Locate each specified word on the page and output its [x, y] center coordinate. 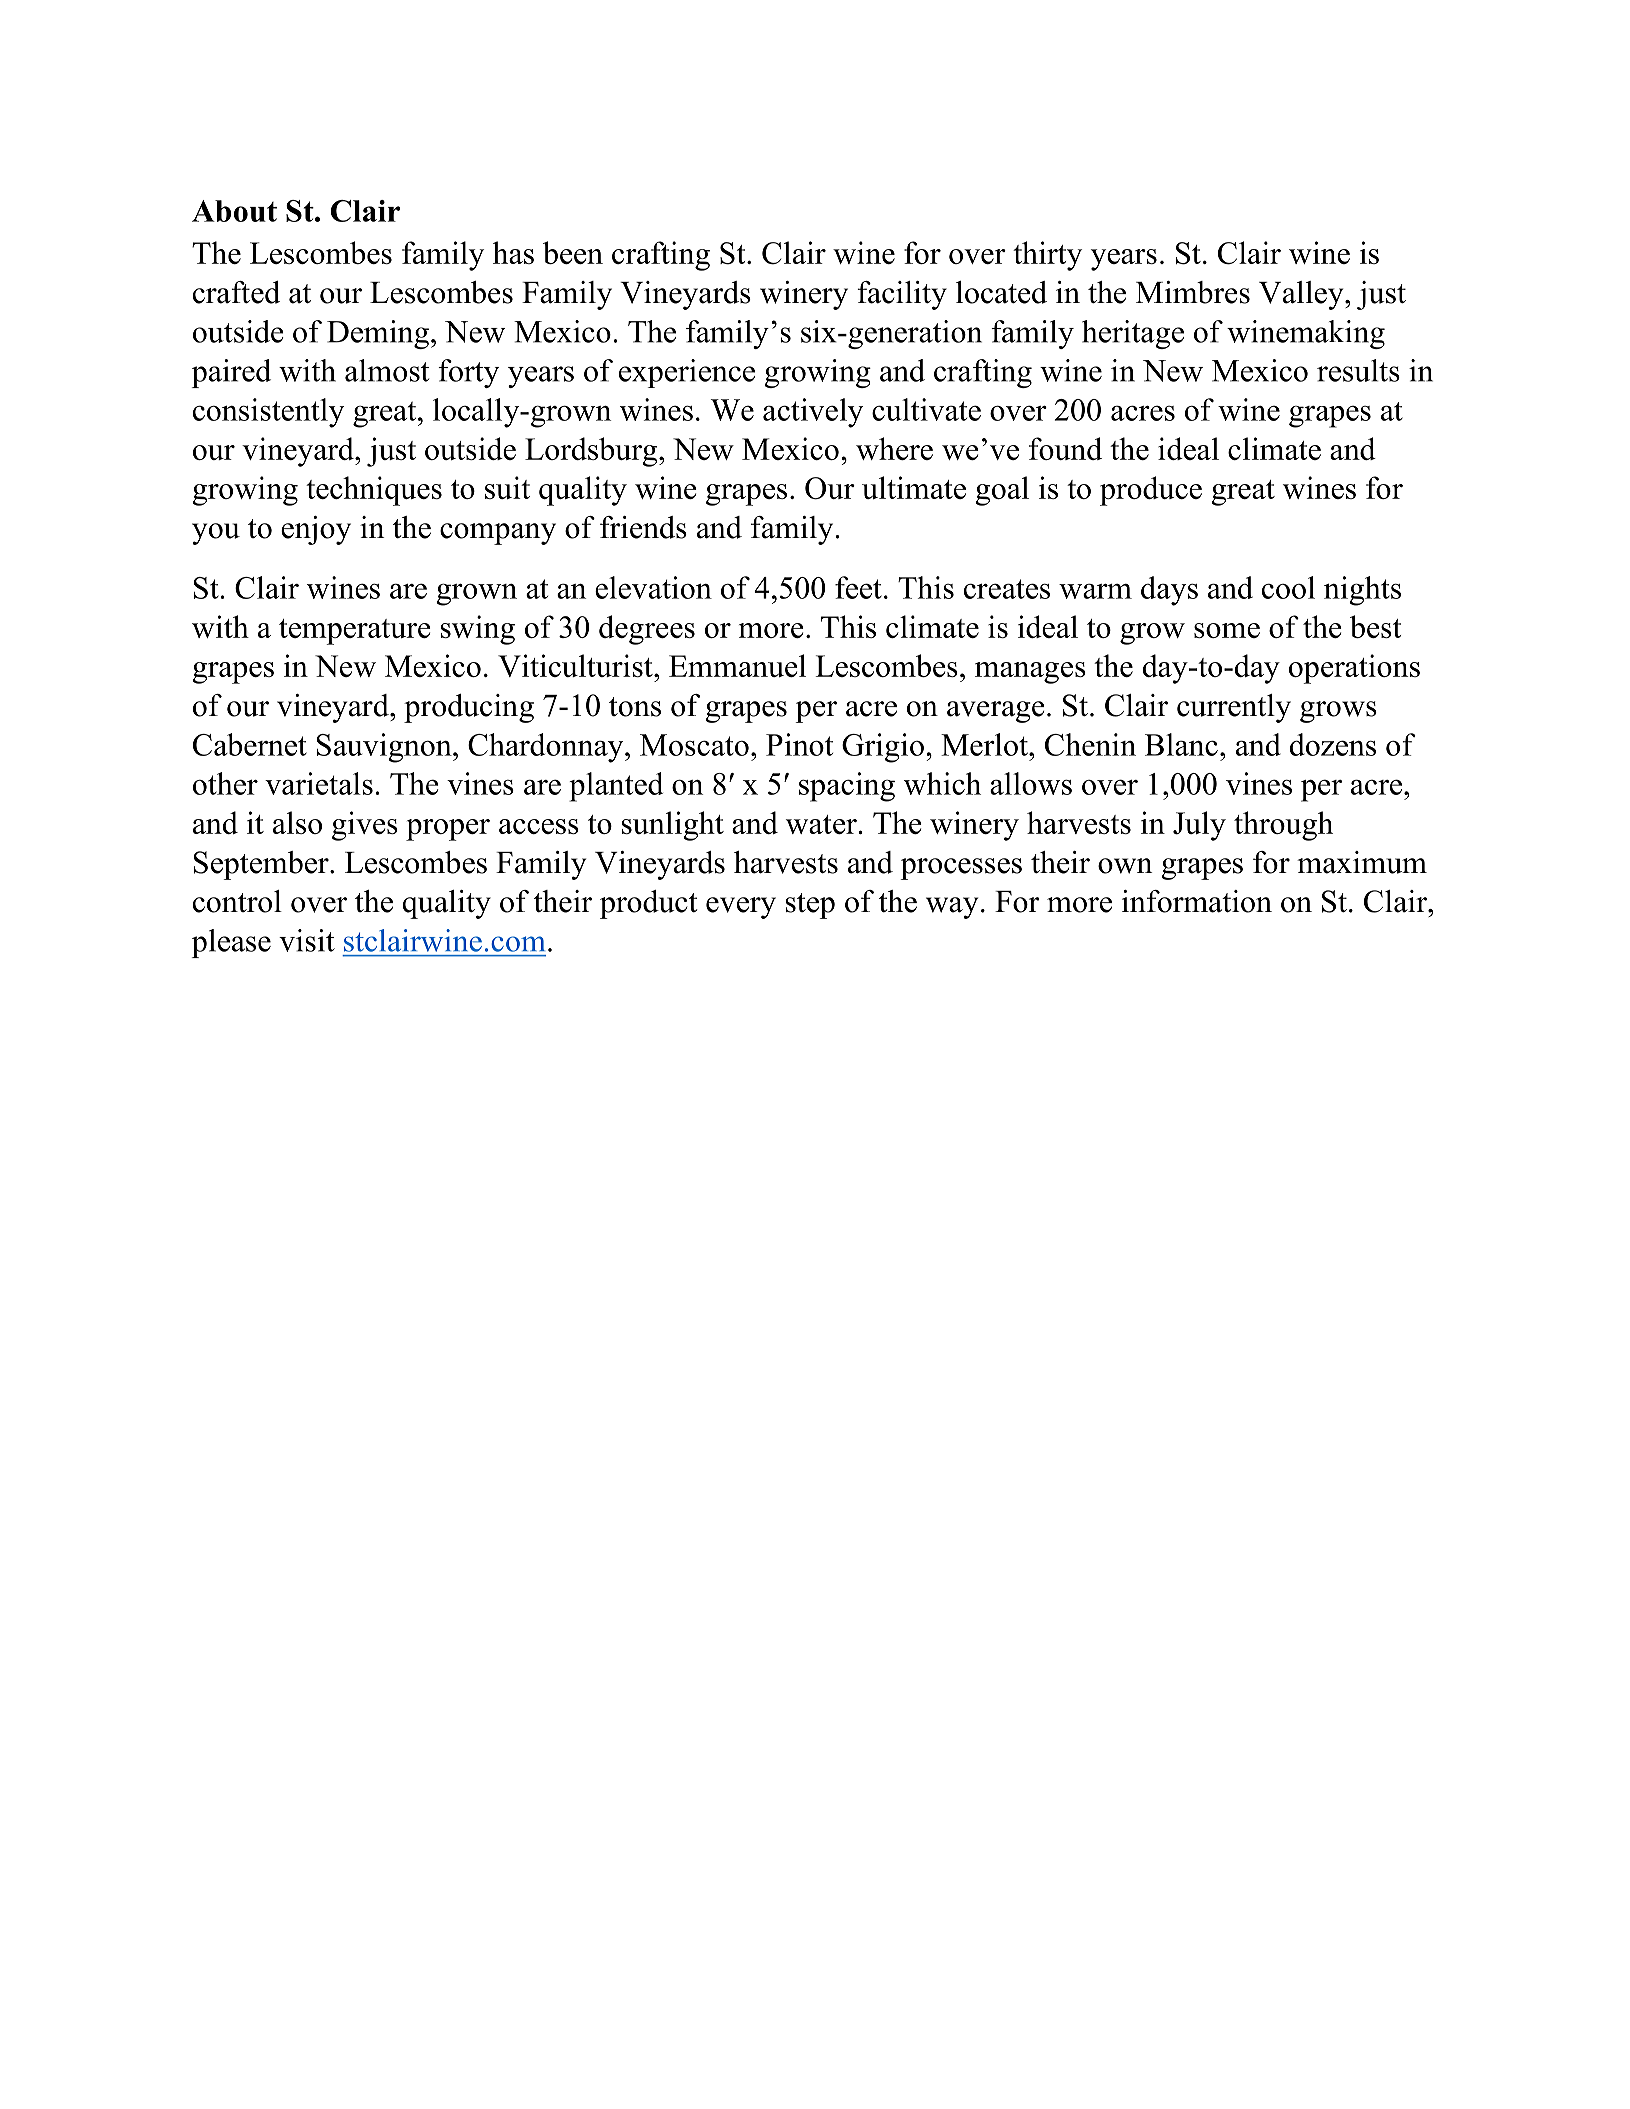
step [810, 906]
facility [902, 295]
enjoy [316, 530]
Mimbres [1193, 292]
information [1197, 901]
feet [858, 587]
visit [307, 940]
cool [1288, 587]
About [234, 211]
